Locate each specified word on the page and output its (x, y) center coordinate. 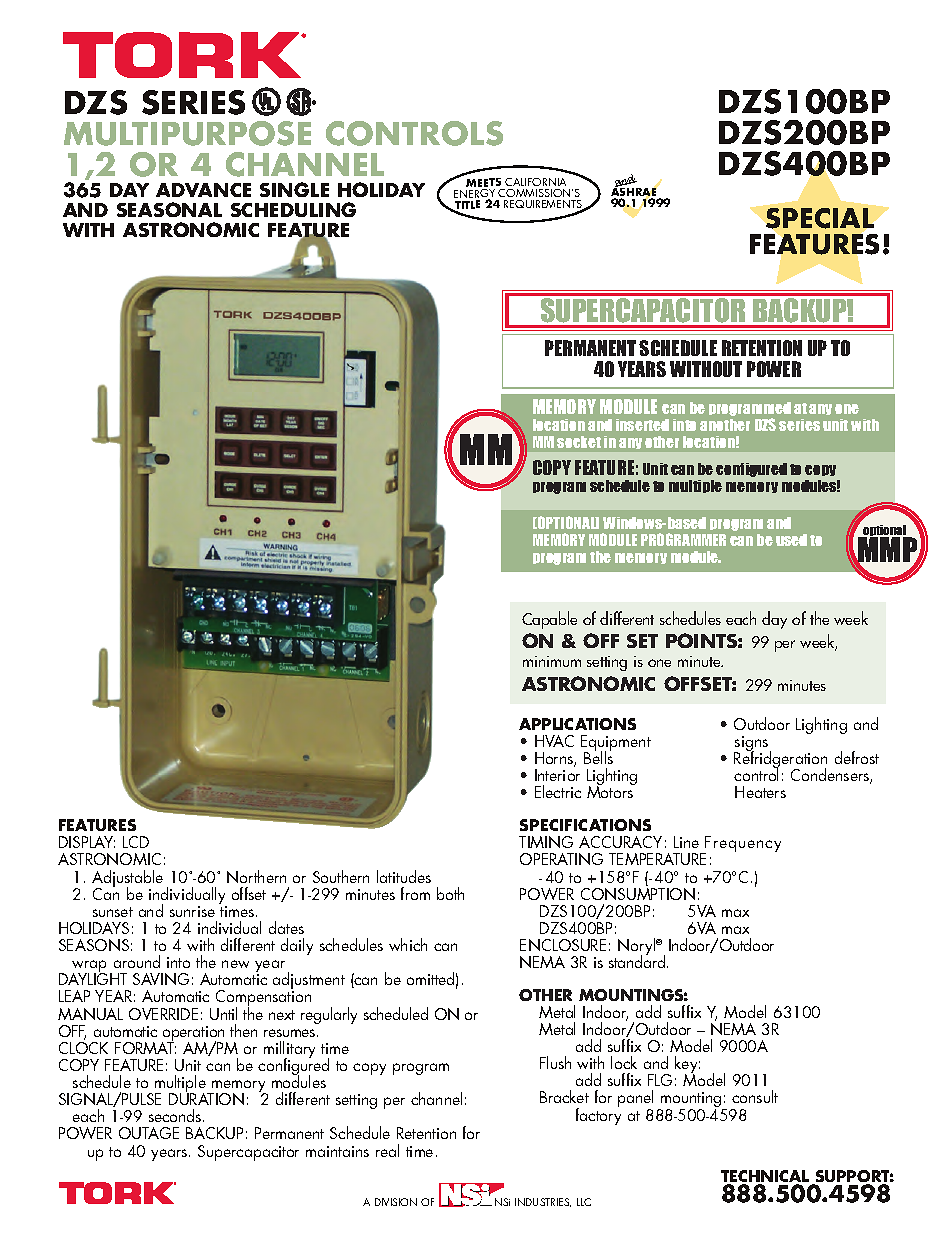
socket (579, 442)
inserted (642, 425)
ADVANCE (203, 190)
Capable (549, 620)
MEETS (485, 184)
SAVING (161, 979)
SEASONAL (169, 209)
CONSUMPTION (638, 892)
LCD (136, 842)
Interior (557, 775)
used (791, 540)
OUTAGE (149, 1133)
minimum (552, 661)
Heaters (760, 792)
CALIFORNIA (535, 182)
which (408, 944)
